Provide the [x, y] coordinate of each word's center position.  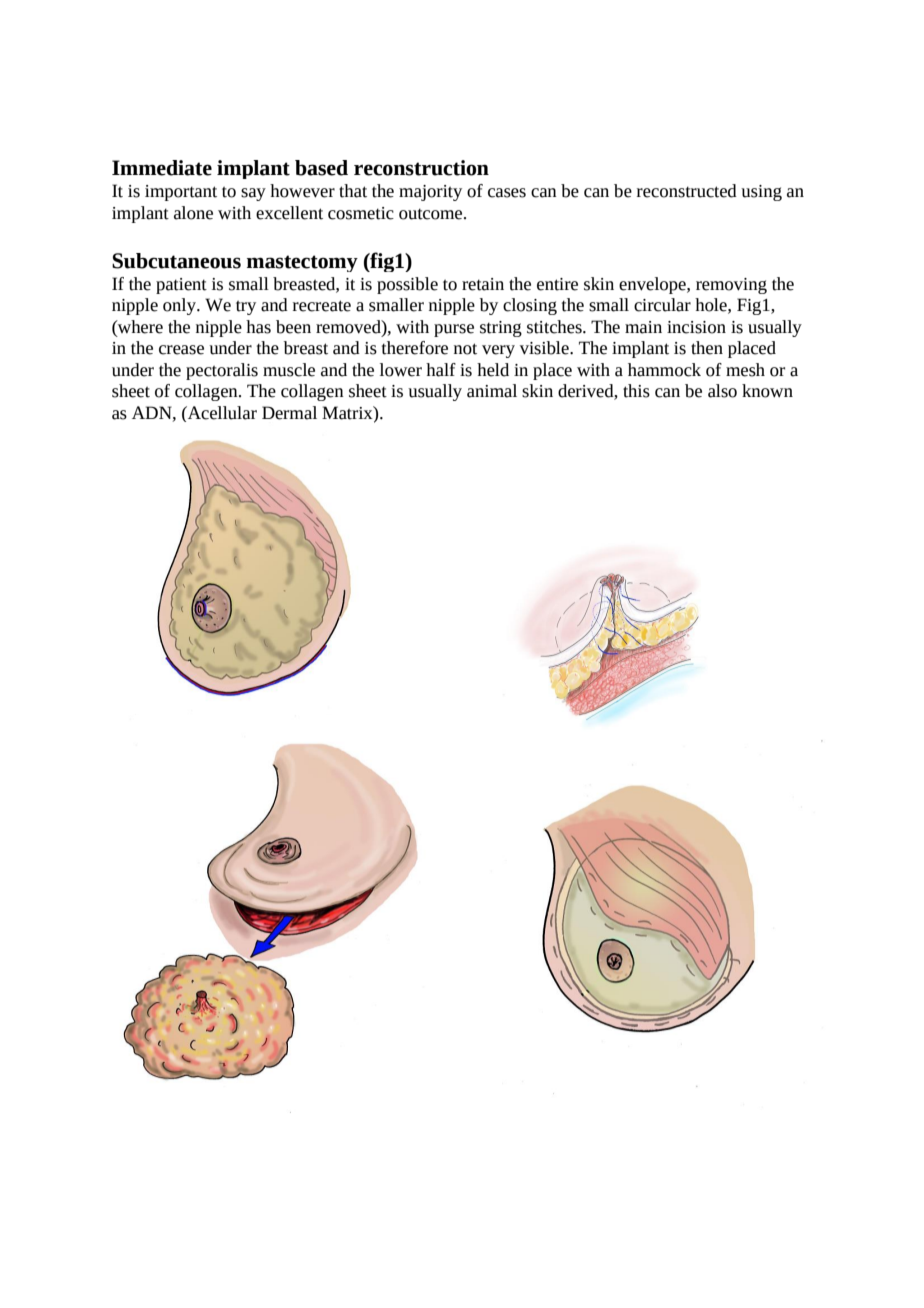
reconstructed [687, 191]
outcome [432, 214]
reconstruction [421, 168]
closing [530, 306]
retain [483, 284]
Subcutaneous [176, 261]
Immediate [162, 168]
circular [662, 305]
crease [181, 350]
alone [193, 213]
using [761, 193]
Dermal [289, 413]
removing [731, 286]
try [246, 308]
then [707, 348]
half [441, 370]
